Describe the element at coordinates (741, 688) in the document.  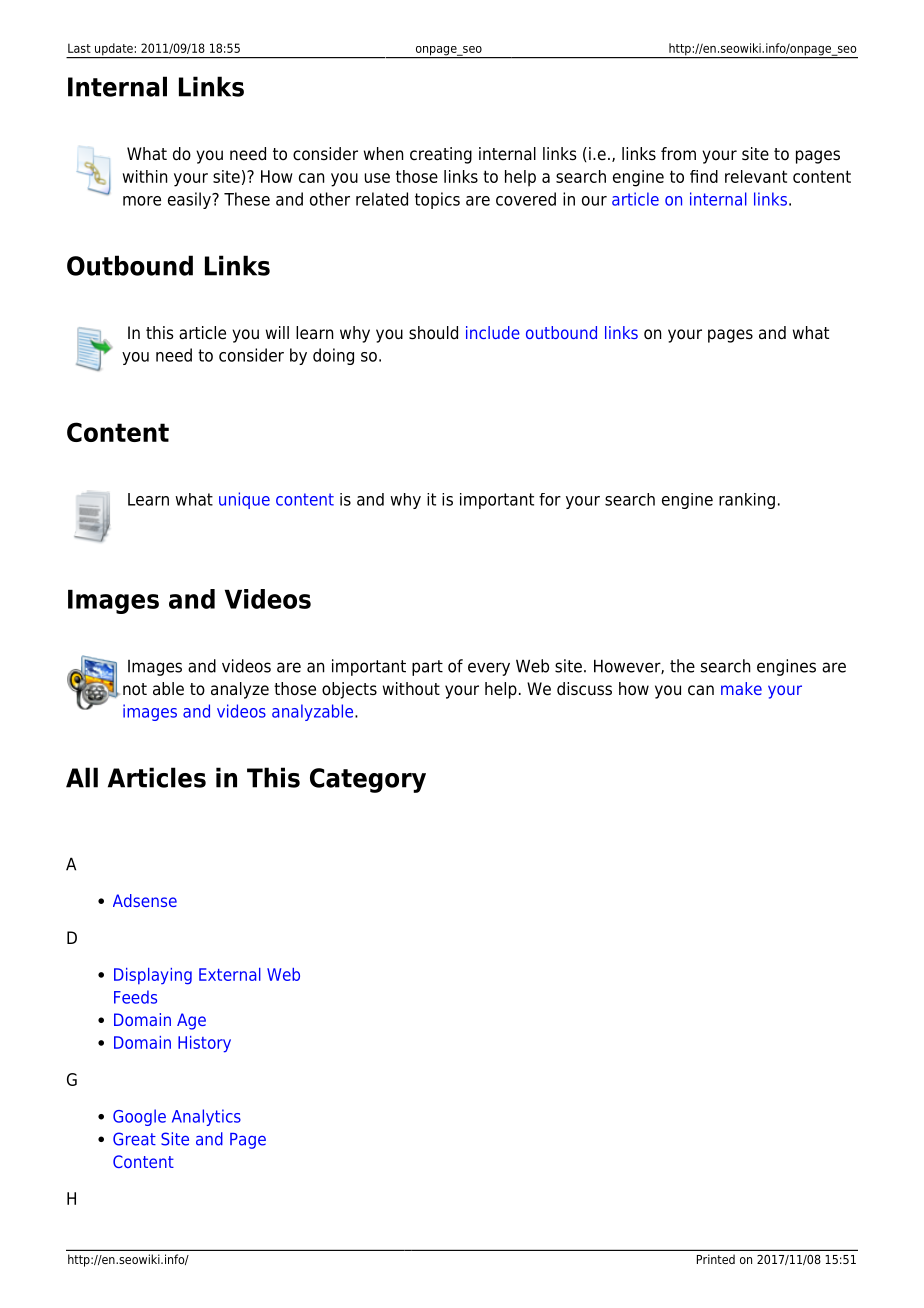
I see `make` at that location.
